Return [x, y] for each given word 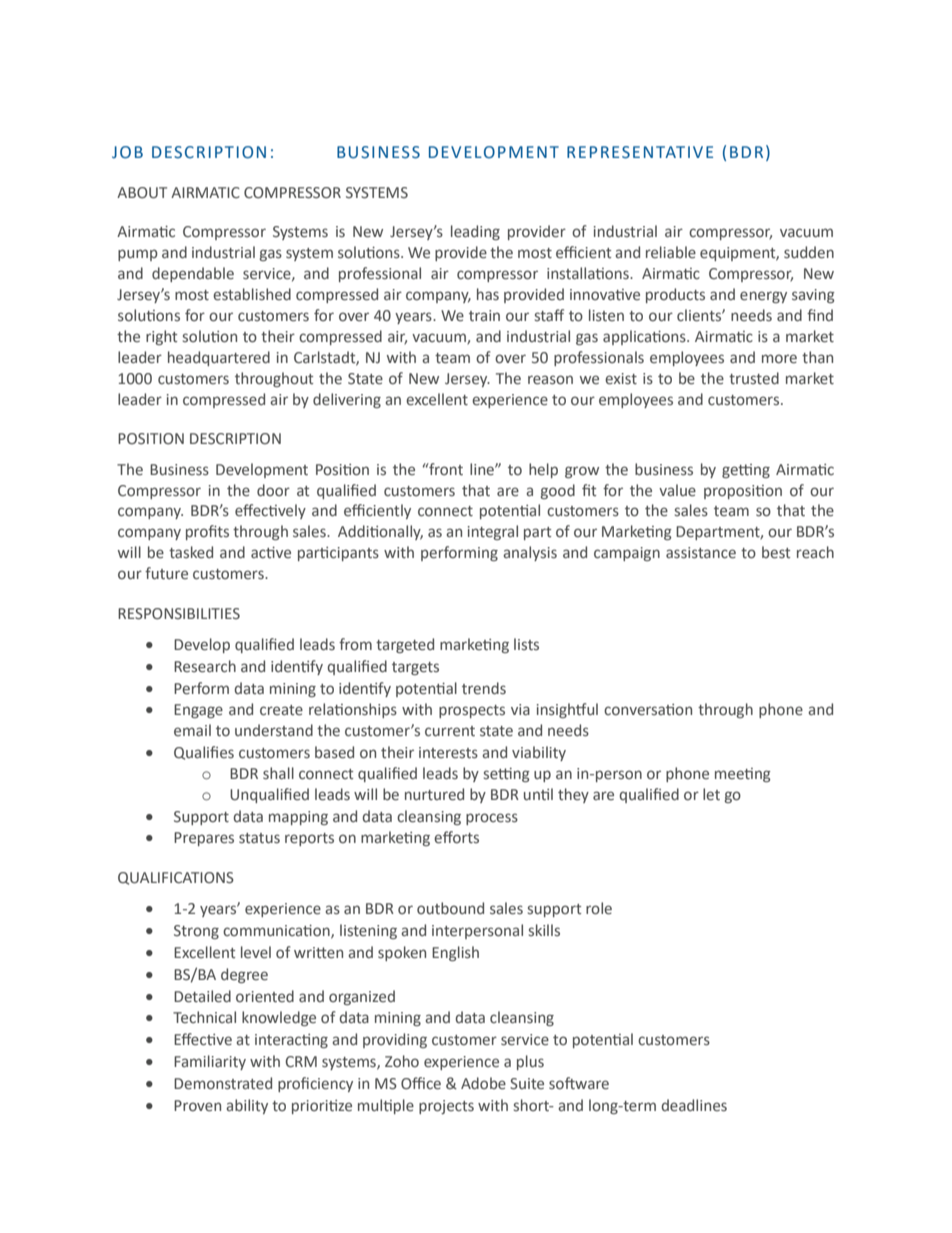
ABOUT [142, 193]
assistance [701, 553]
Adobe [483, 1083]
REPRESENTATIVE [640, 152]
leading [475, 232]
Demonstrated [223, 1083]
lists [526, 644]
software [579, 1083]
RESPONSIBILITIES [179, 614]
